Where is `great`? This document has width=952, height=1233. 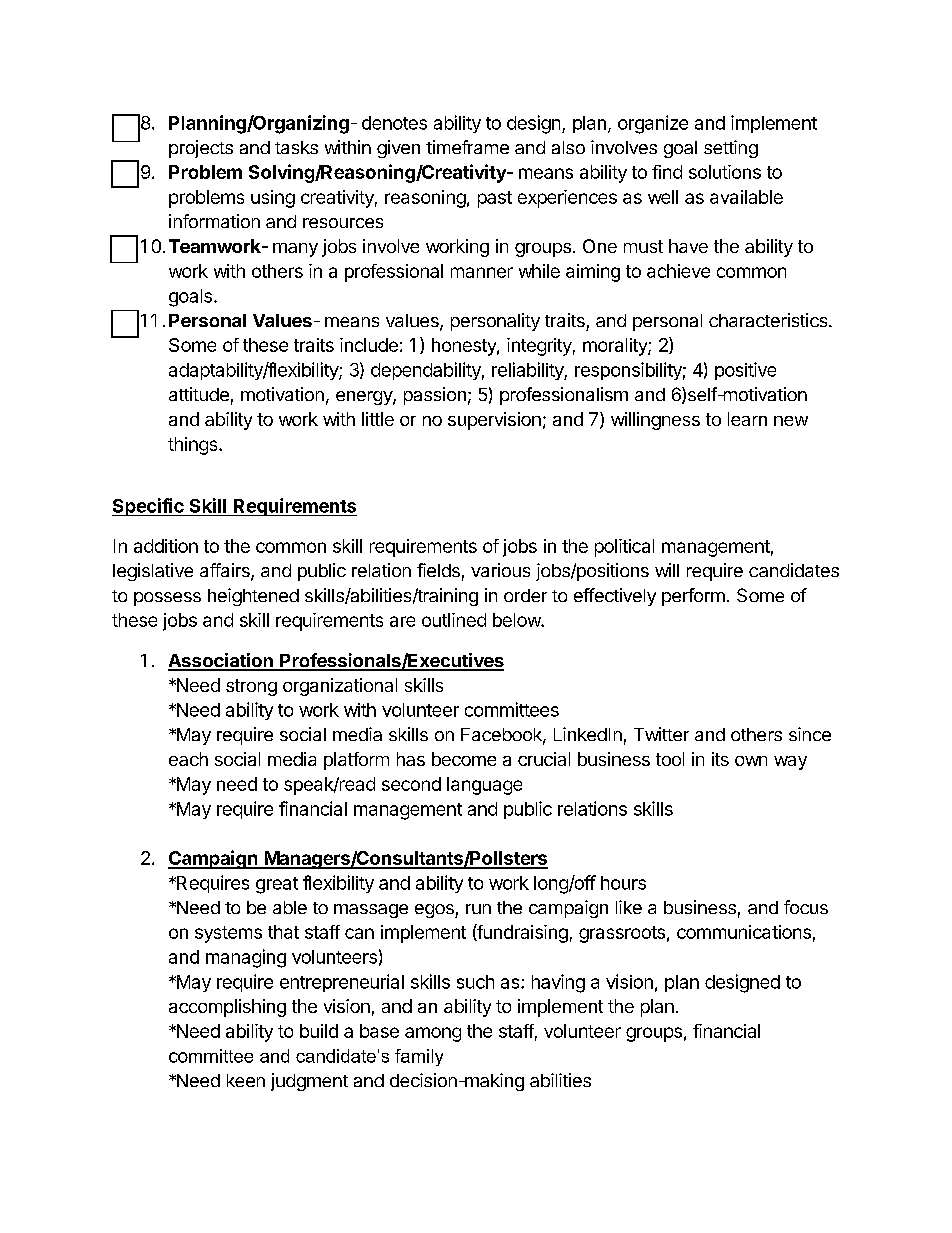 great is located at coordinates (277, 885).
